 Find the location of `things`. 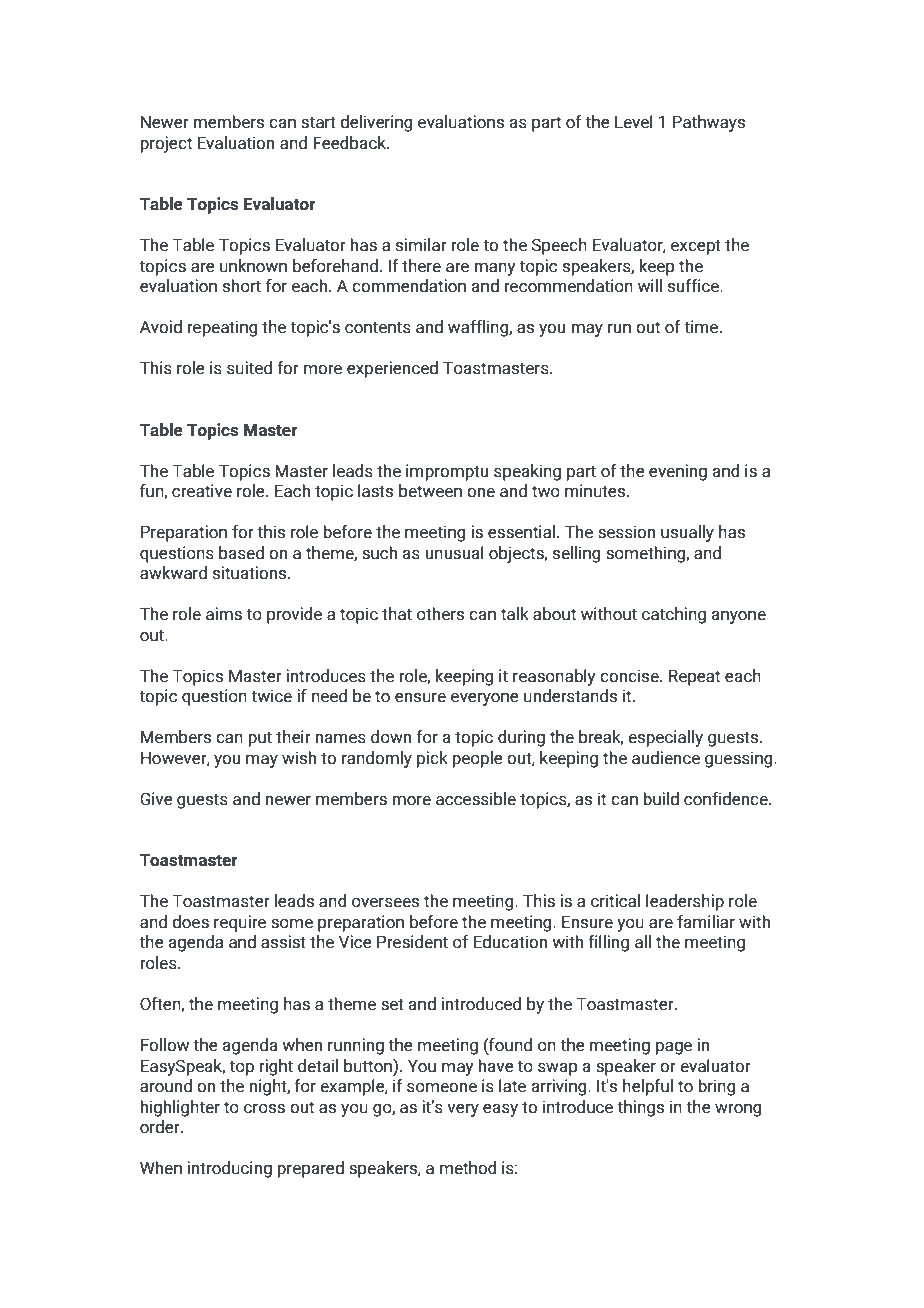

things is located at coordinates (640, 1108).
